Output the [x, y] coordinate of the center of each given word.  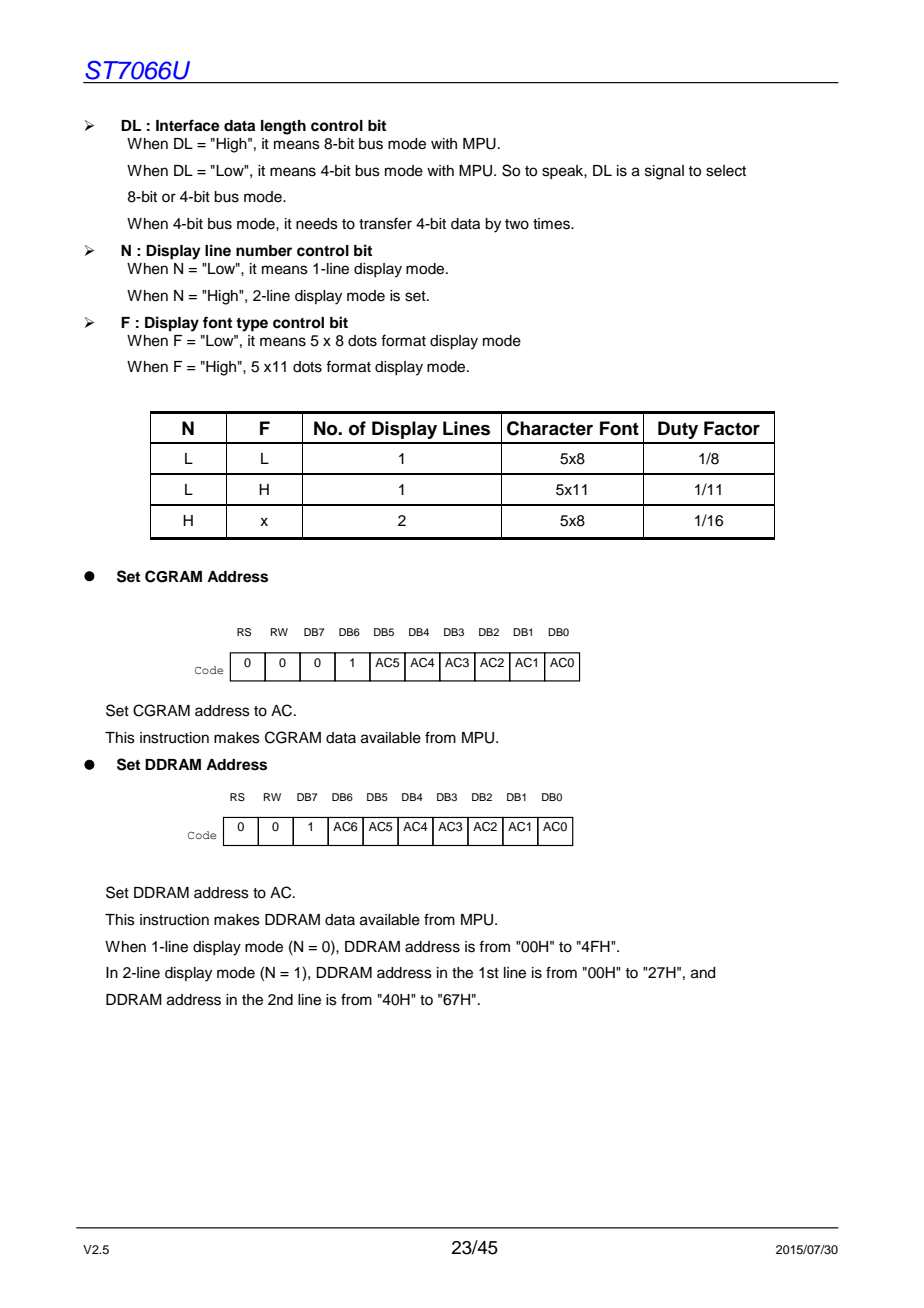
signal [664, 172]
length [283, 127]
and [703, 973]
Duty [678, 430]
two [517, 224]
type [252, 325]
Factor [732, 428]
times [552, 224]
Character [550, 428]
